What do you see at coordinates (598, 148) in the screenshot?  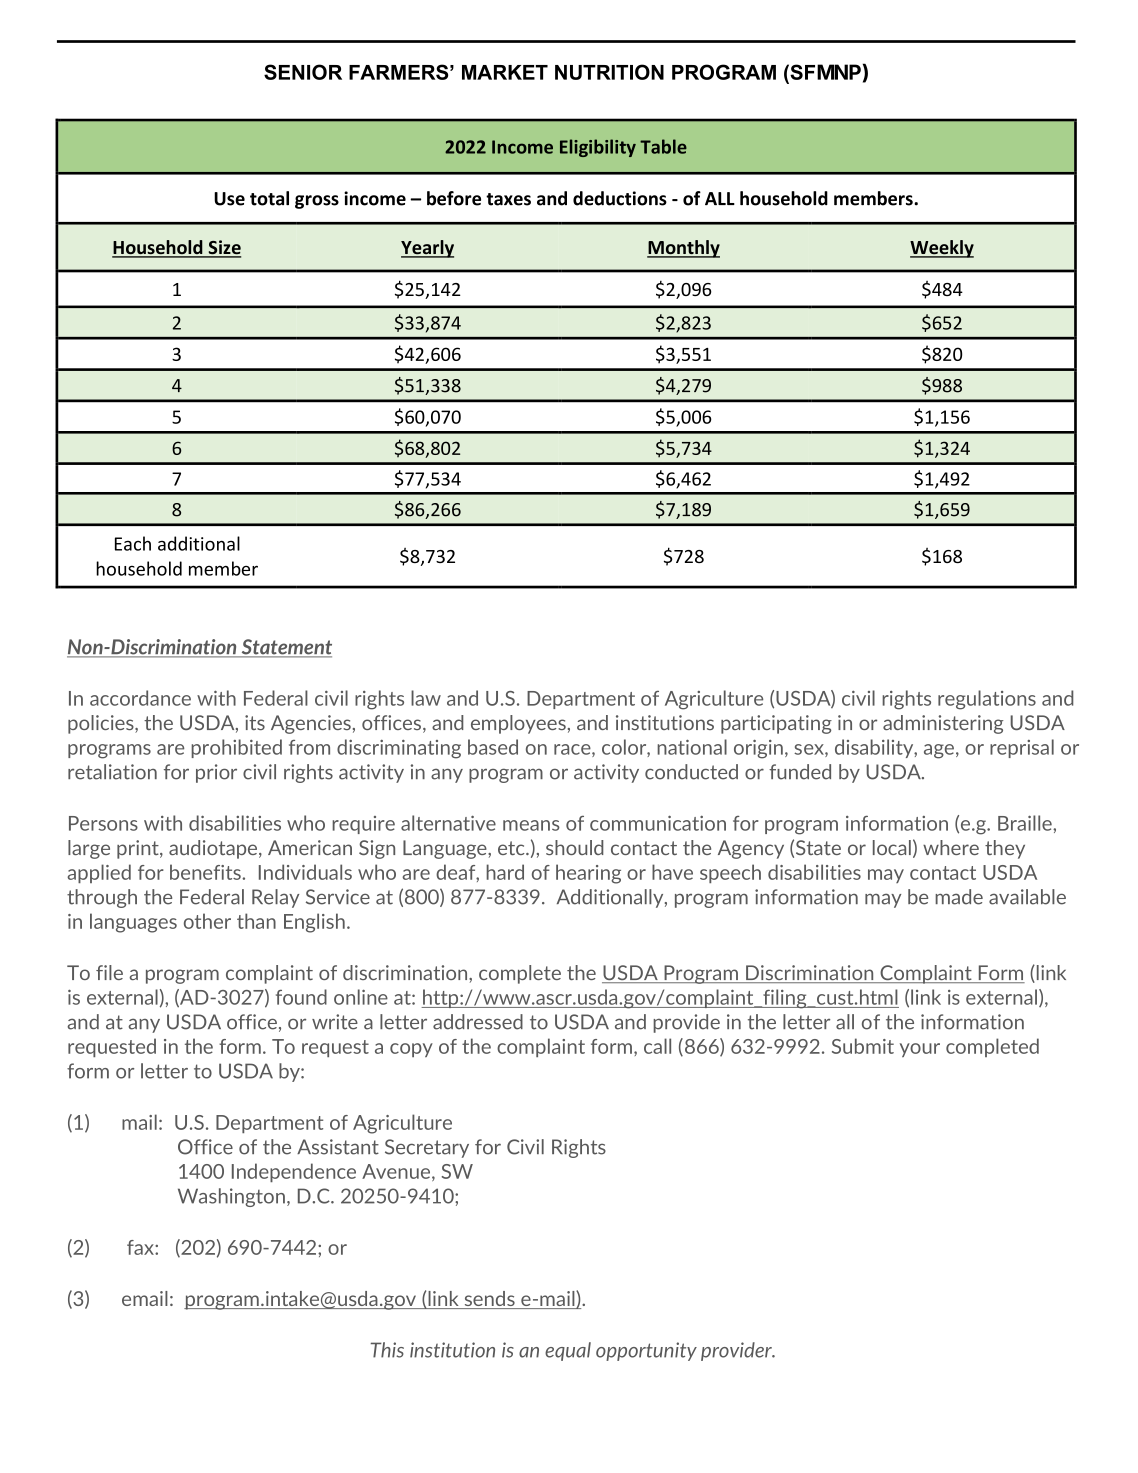 I see `Eligibility` at bounding box center [598, 148].
